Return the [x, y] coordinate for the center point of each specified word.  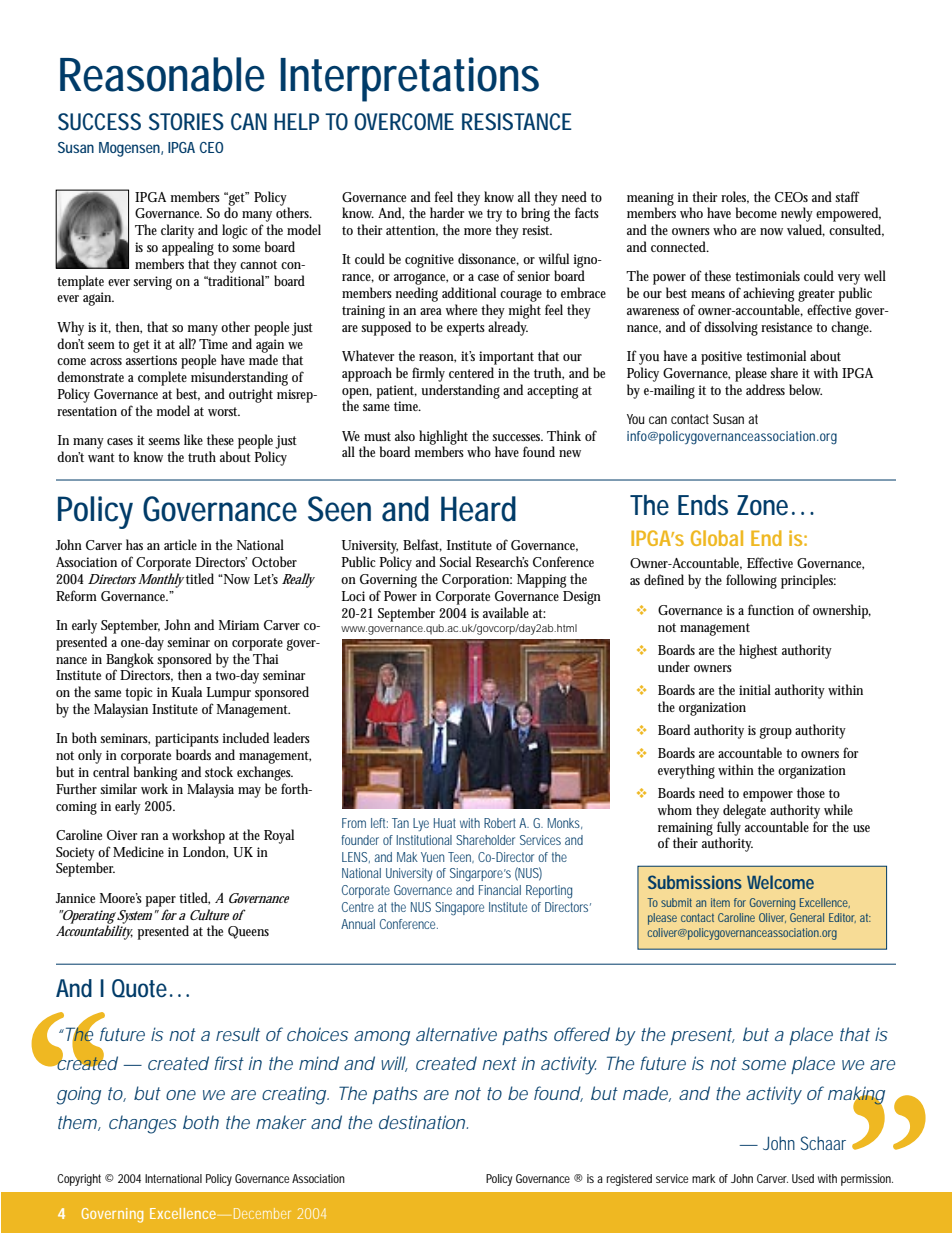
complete [162, 378]
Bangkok [130, 661]
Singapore [459, 909]
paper [161, 901]
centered [471, 372]
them [78, 1123]
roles [735, 197]
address [765, 389]
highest [758, 651]
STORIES [186, 121]
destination [423, 1122]
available [506, 612]
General [807, 917]
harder [447, 212]
